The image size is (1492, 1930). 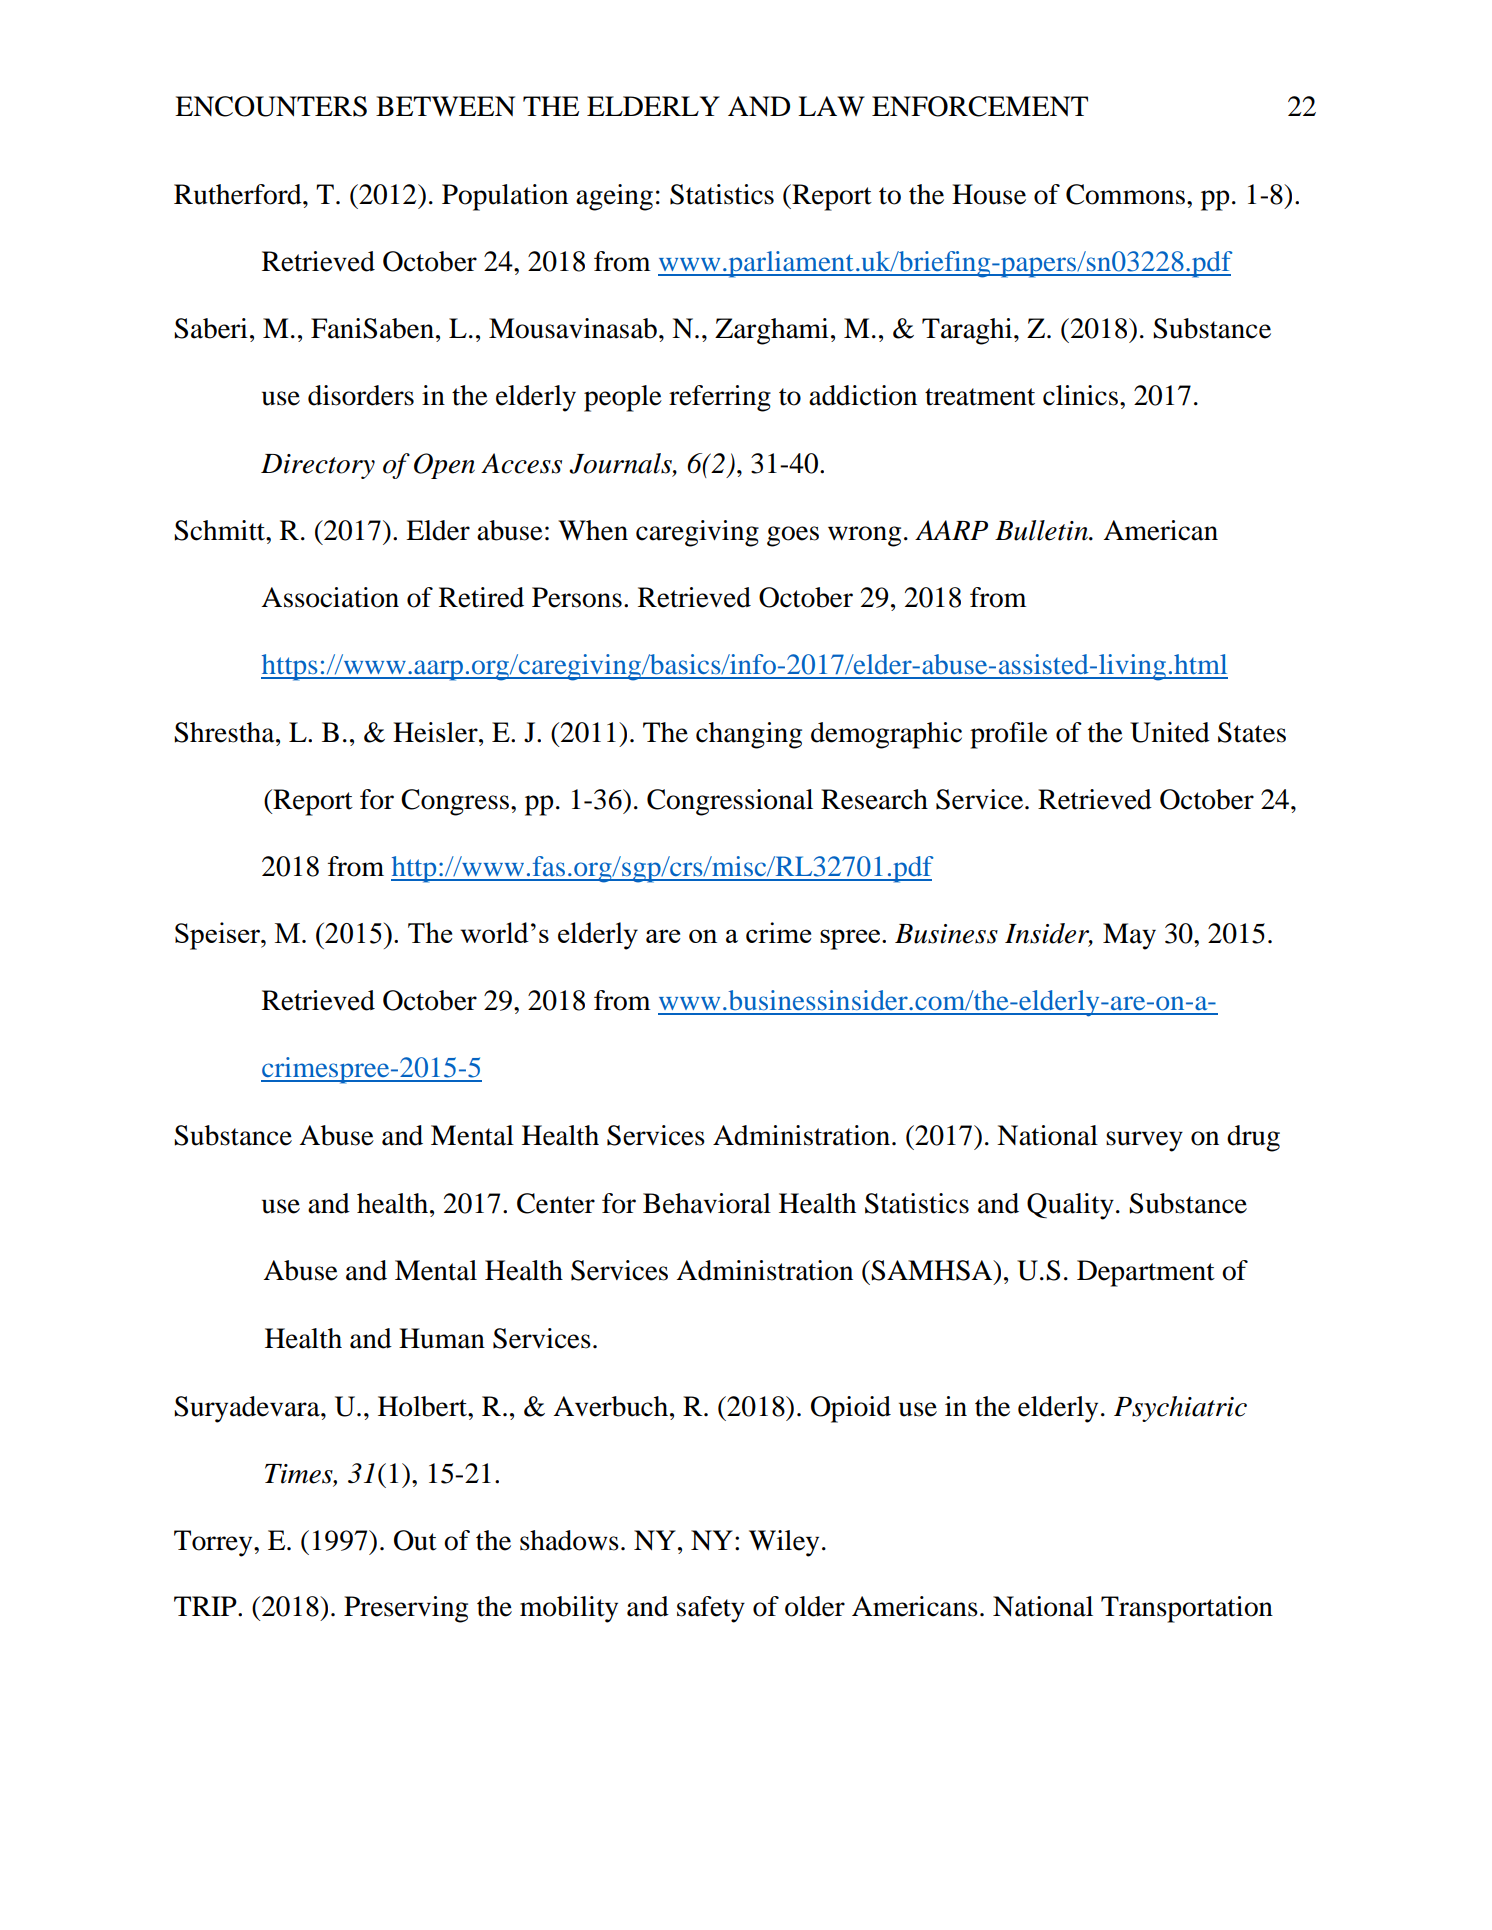 What do you see at coordinates (271, 106) in the screenshot?
I see `ENCOUNTERS` at bounding box center [271, 106].
